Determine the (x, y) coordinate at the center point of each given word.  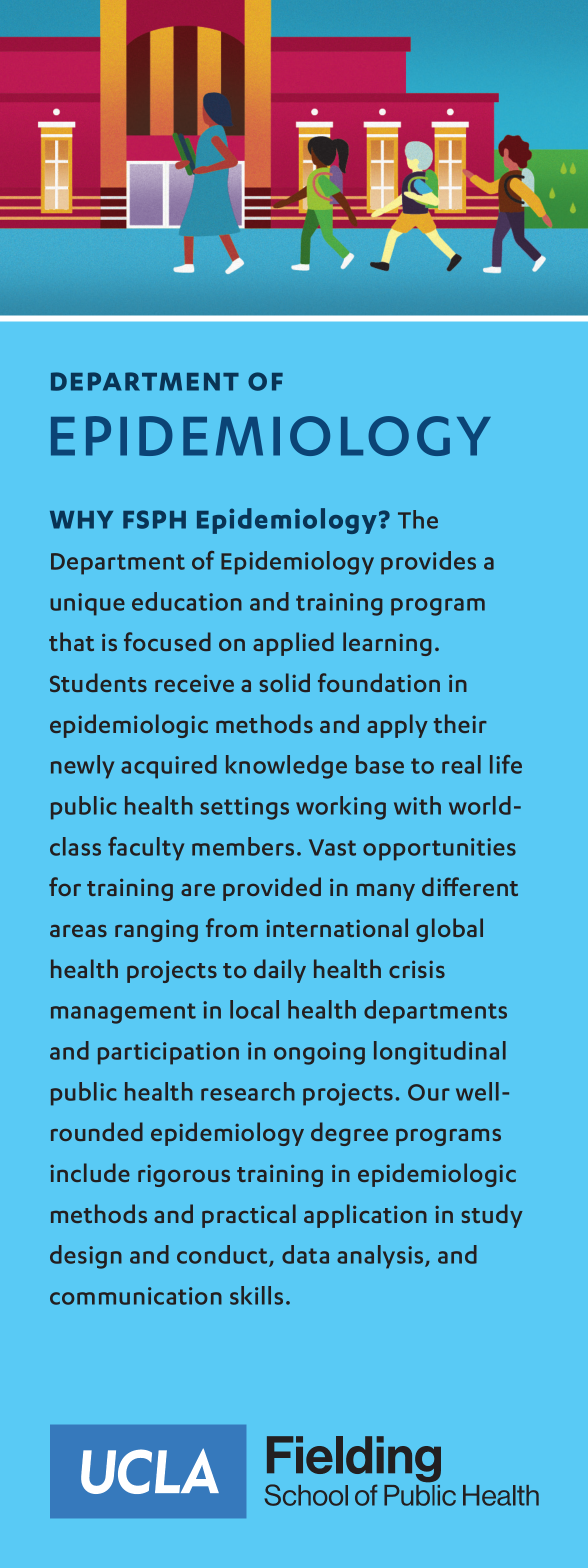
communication (136, 1296)
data (305, 1254)
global (449, 930)
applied (293, 644)
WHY (81, 520)
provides (428, 563)
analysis (381, 1257)
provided (272, 889)
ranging (156, 930)
